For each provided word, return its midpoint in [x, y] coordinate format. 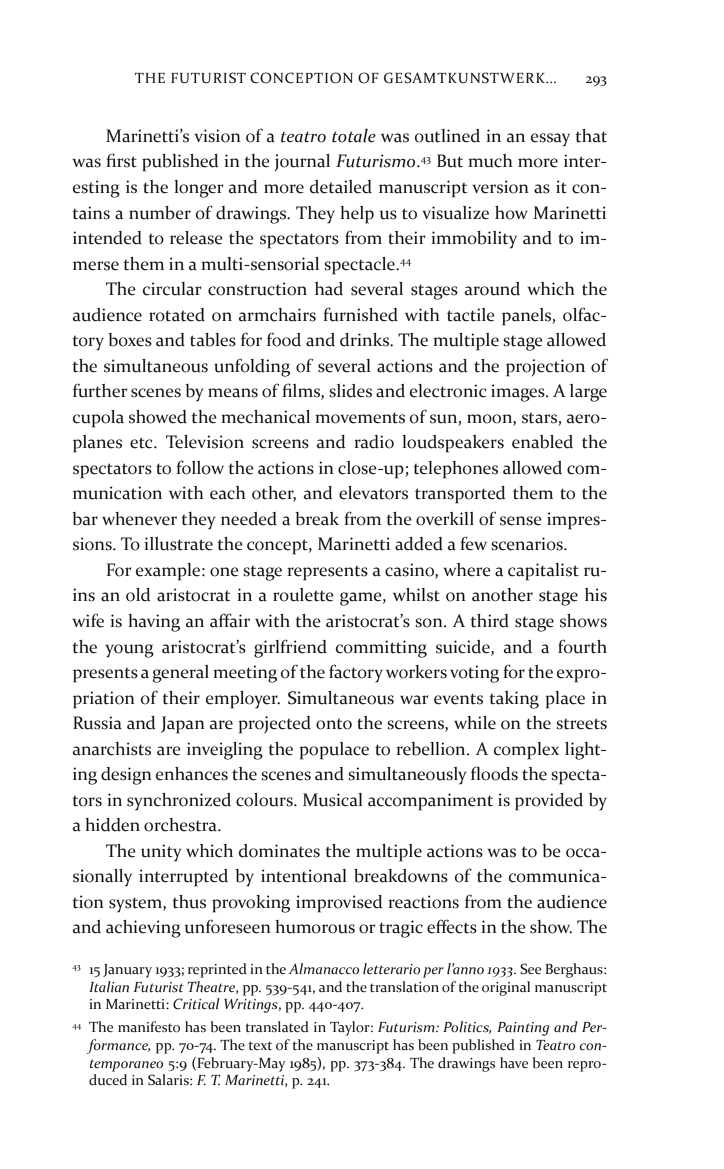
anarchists [112, 749]
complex [526, 751]
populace [334, 751]
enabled [542, 442]
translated [277, 1027]
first [121, 160]
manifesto [149, 1027]
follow [200, 467]
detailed [341, 187]
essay [550, 140]
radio [374, 442]
